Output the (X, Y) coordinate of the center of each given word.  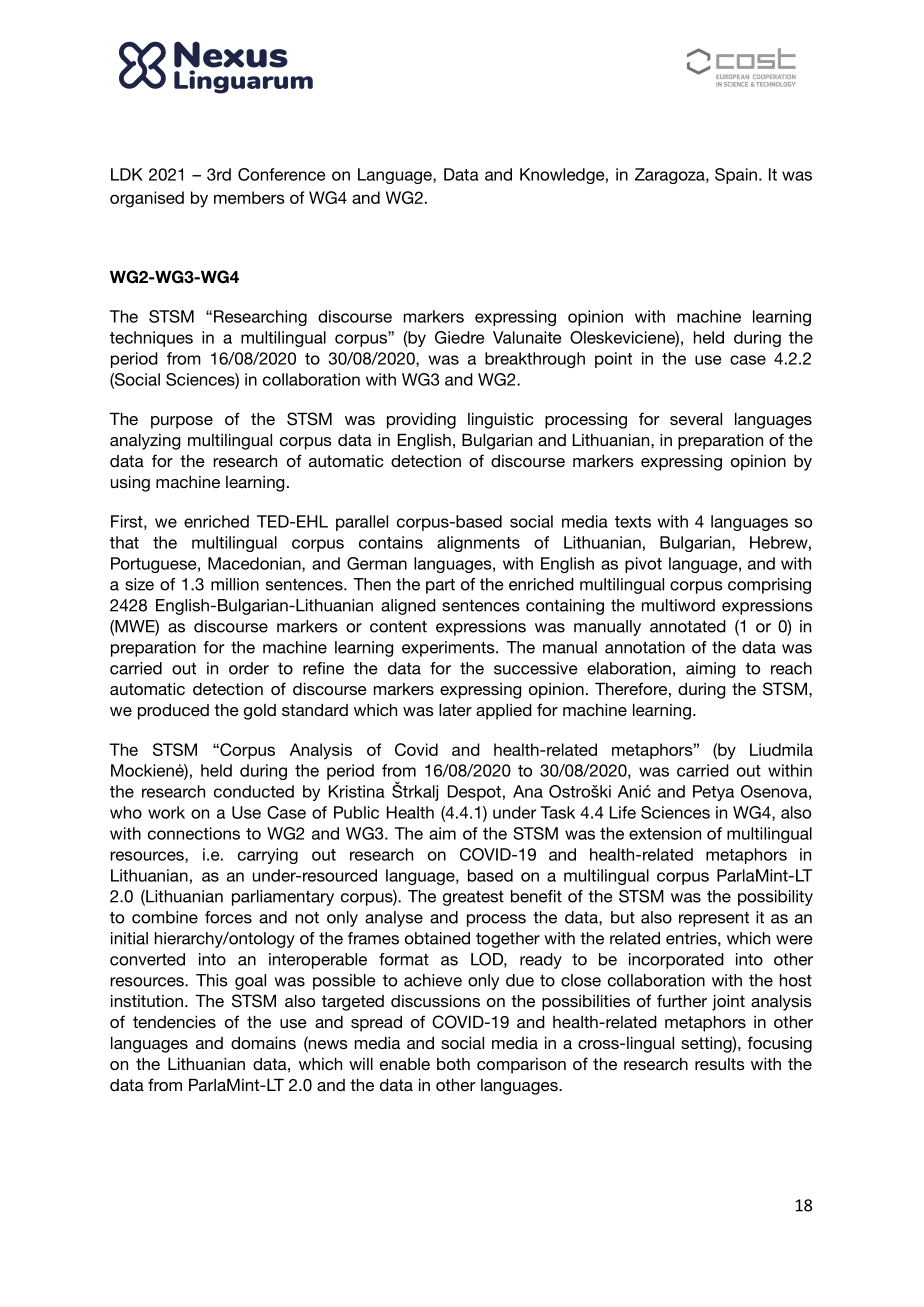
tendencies (174, 1022)
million (235, 584)
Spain (736, 176)
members (249, 197)
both (453, 1064)
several (696, 419)
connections (194, 833)
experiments (449, 649)
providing (421, 421)
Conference (281, 174)
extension (665, 833)
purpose (182, 422)
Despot (474, 793)
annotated (688, 626)
